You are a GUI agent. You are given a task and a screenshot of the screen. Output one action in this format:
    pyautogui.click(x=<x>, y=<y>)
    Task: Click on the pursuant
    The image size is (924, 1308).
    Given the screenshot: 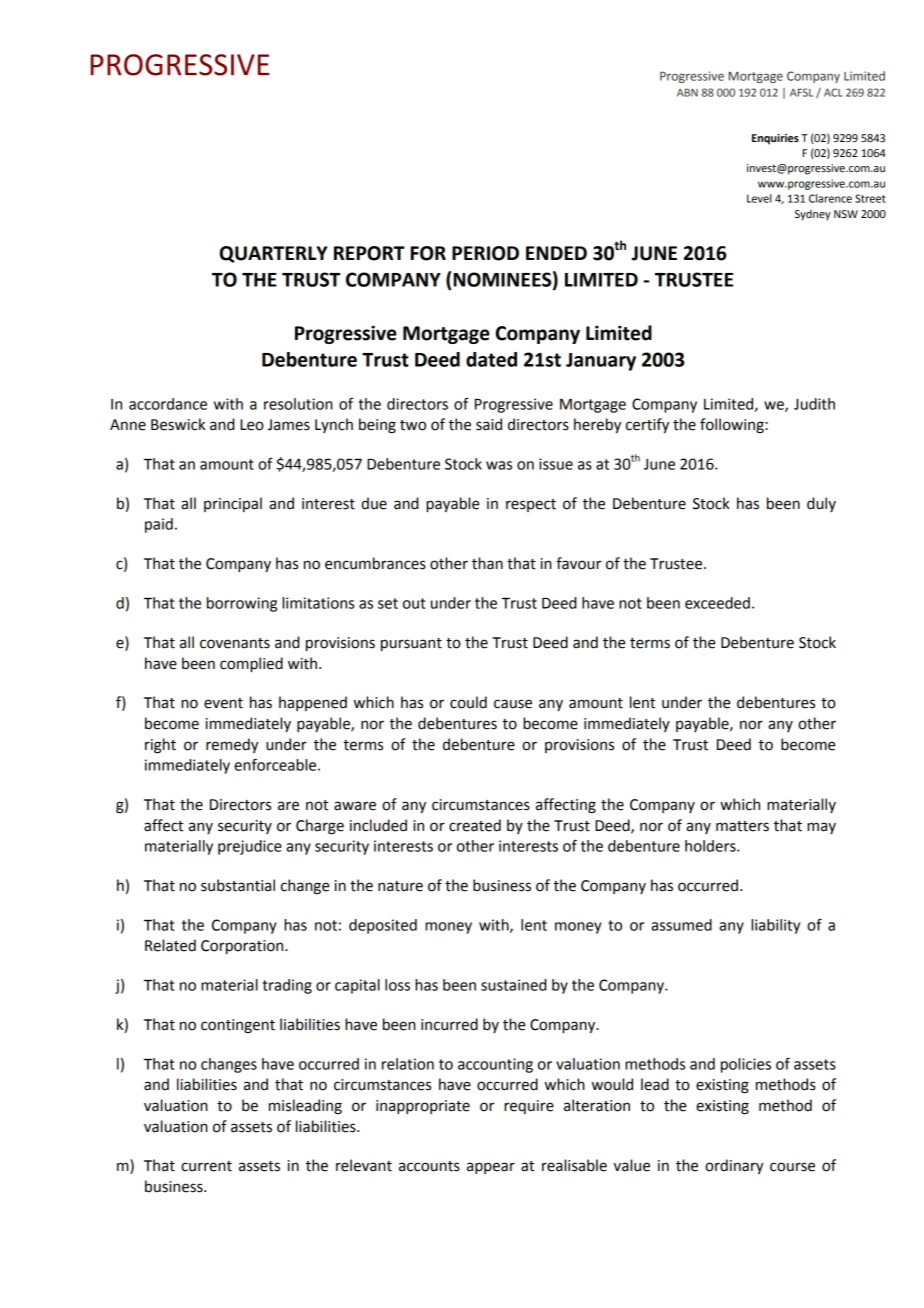 What is the action you would take?
    pyautogui.click(x=411, y=644)
